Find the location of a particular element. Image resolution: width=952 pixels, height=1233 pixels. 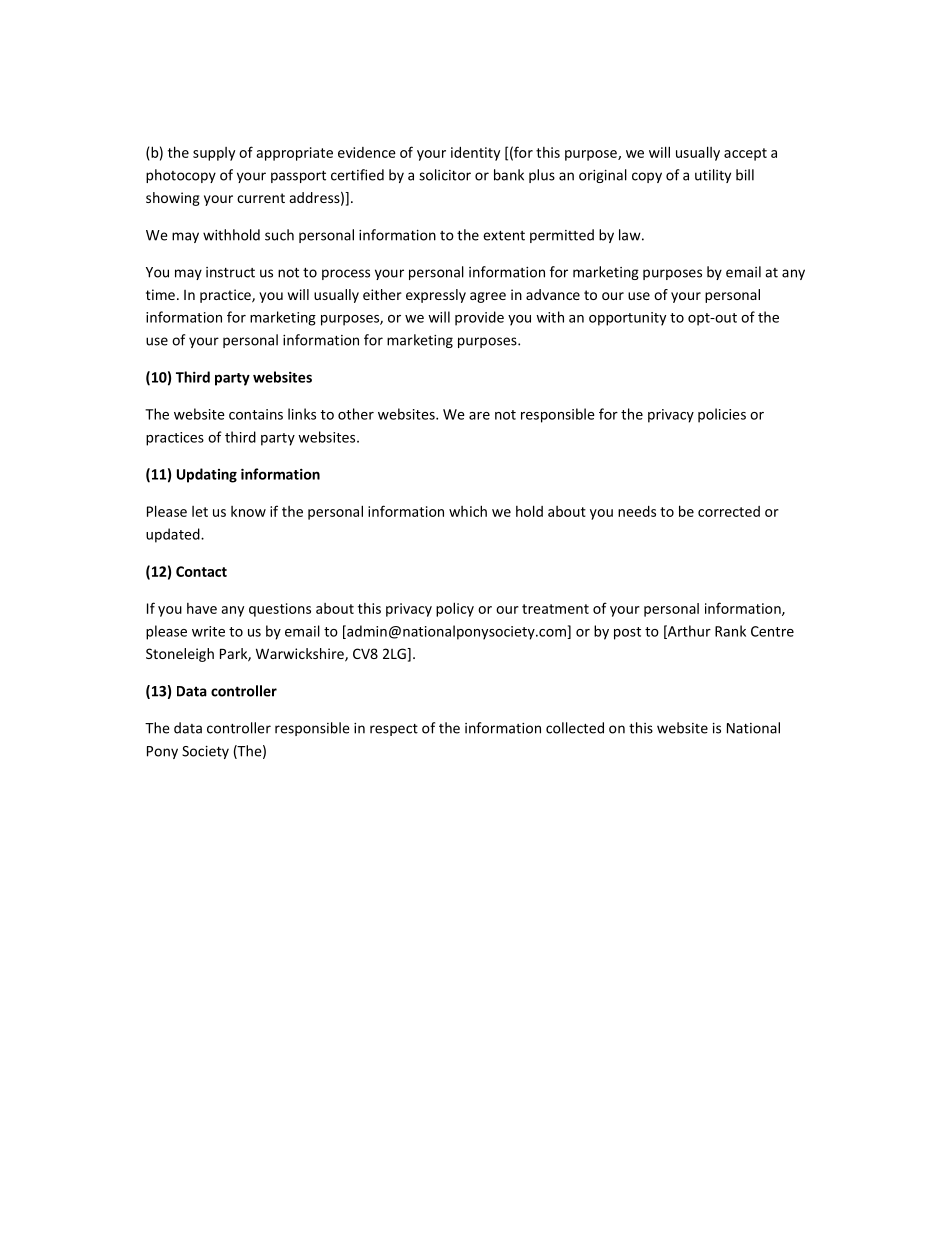

supply is located at coordinates (214, 154).
